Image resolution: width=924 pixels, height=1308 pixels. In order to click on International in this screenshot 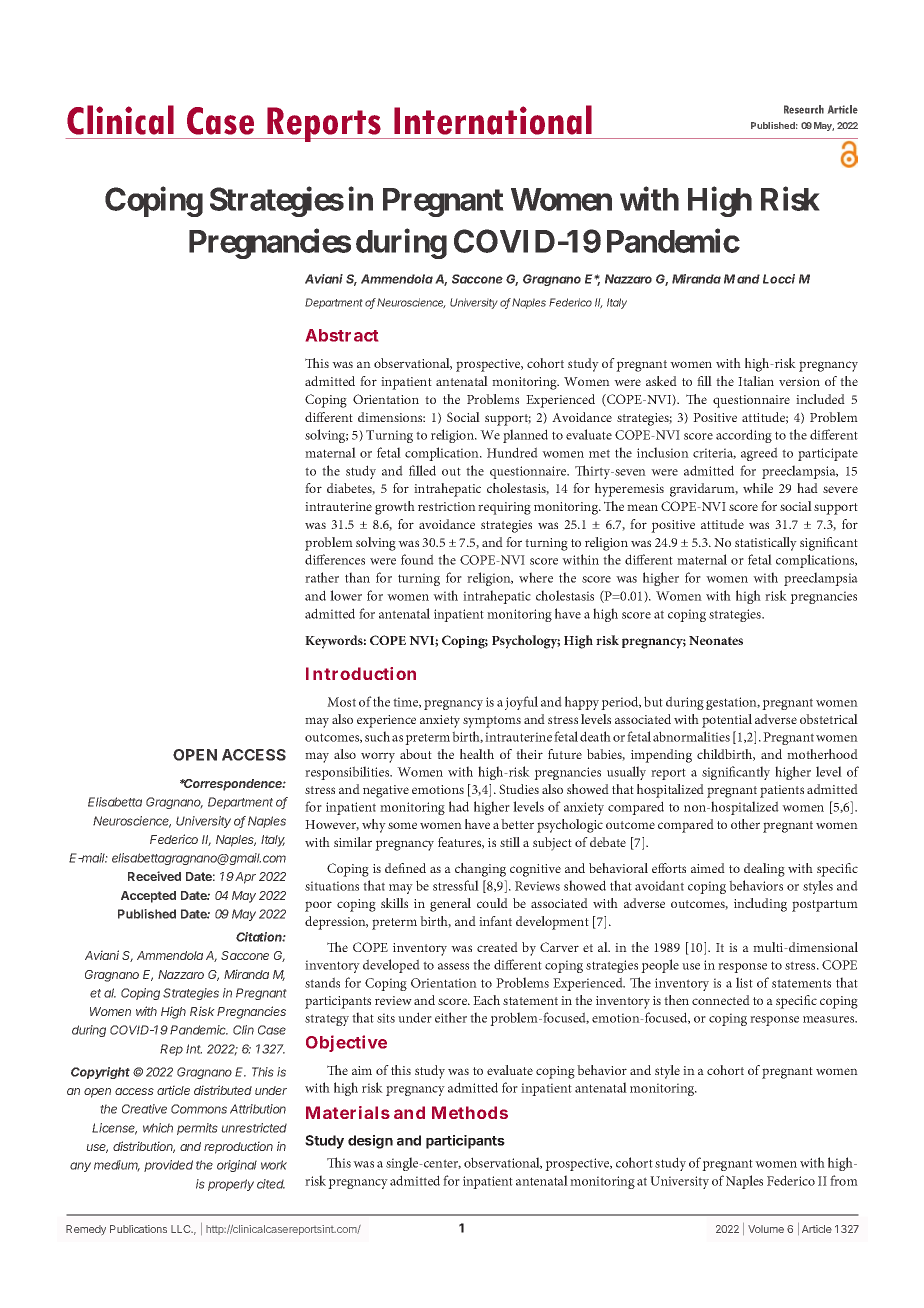, I will do `click(493, 120)`.
